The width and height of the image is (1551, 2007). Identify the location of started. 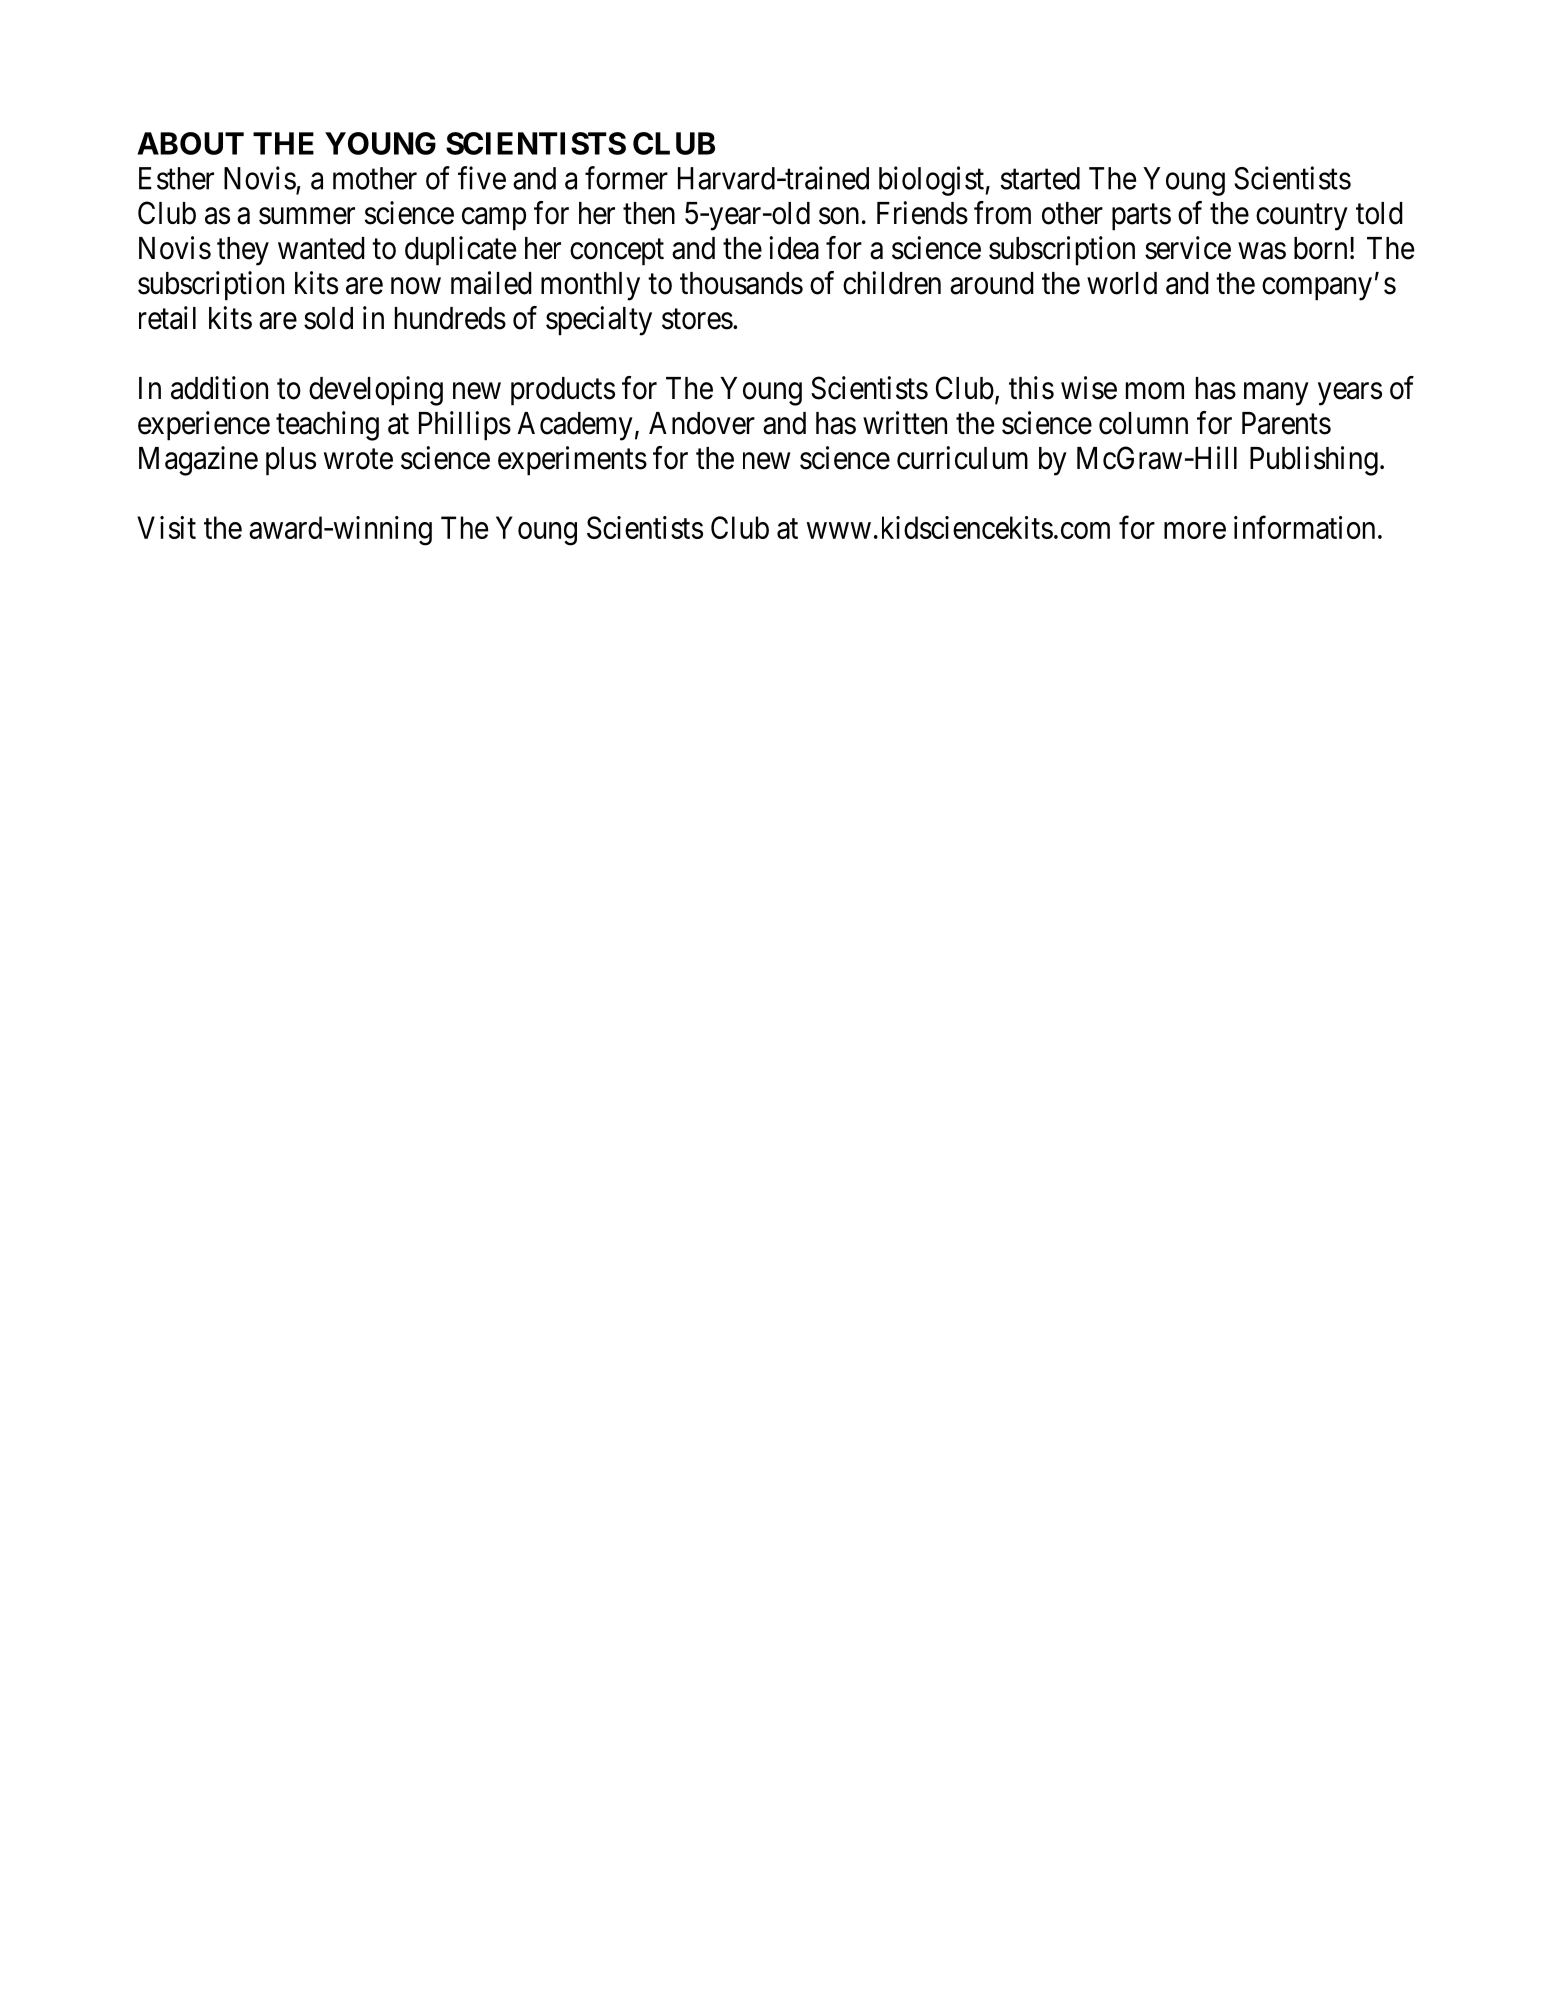
(1040, 178).
